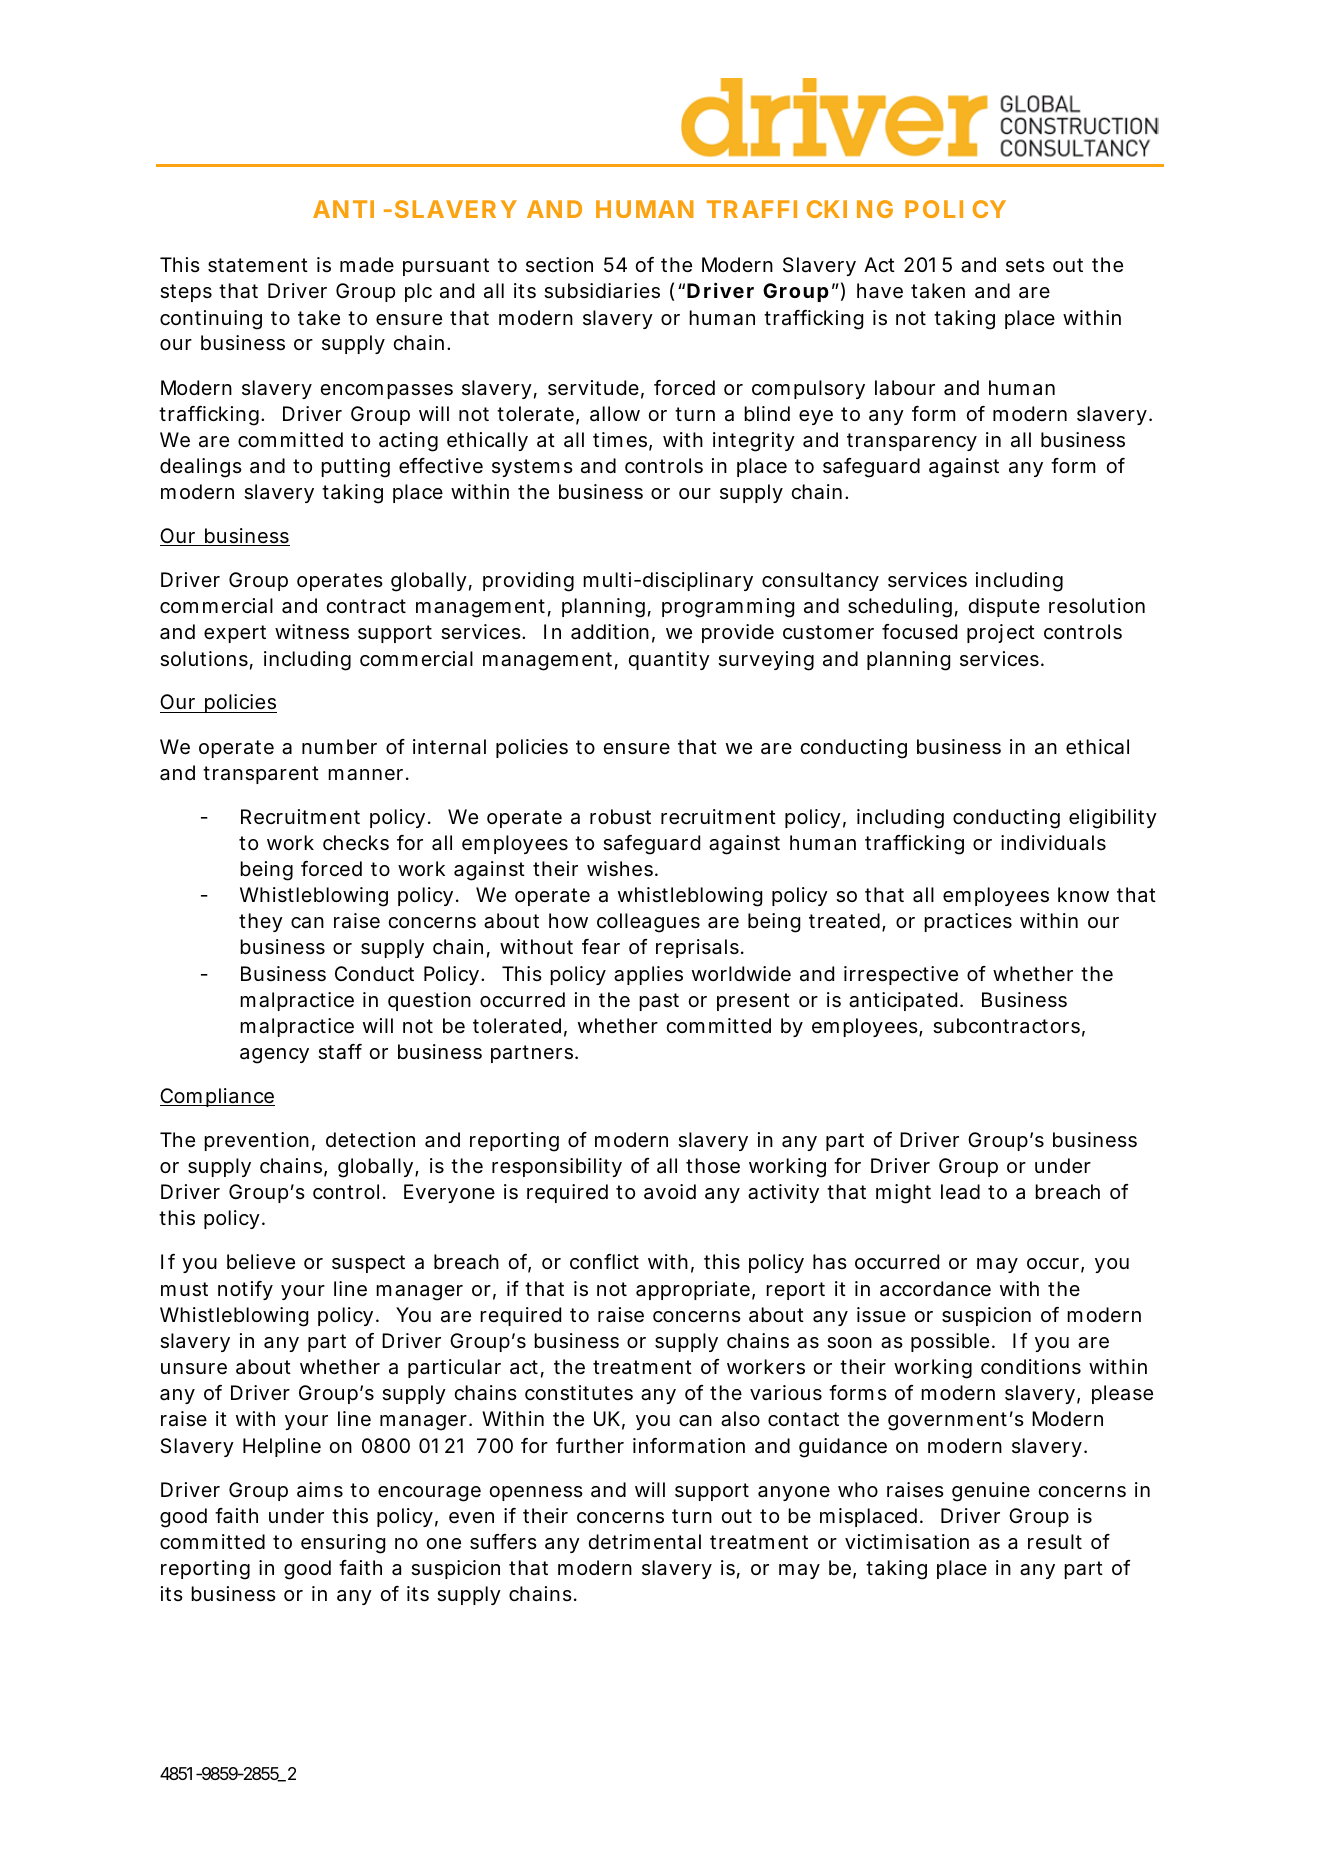  Describe the element at coordinates (320, 1490) in the screenshot. I see `aims` at that location.
